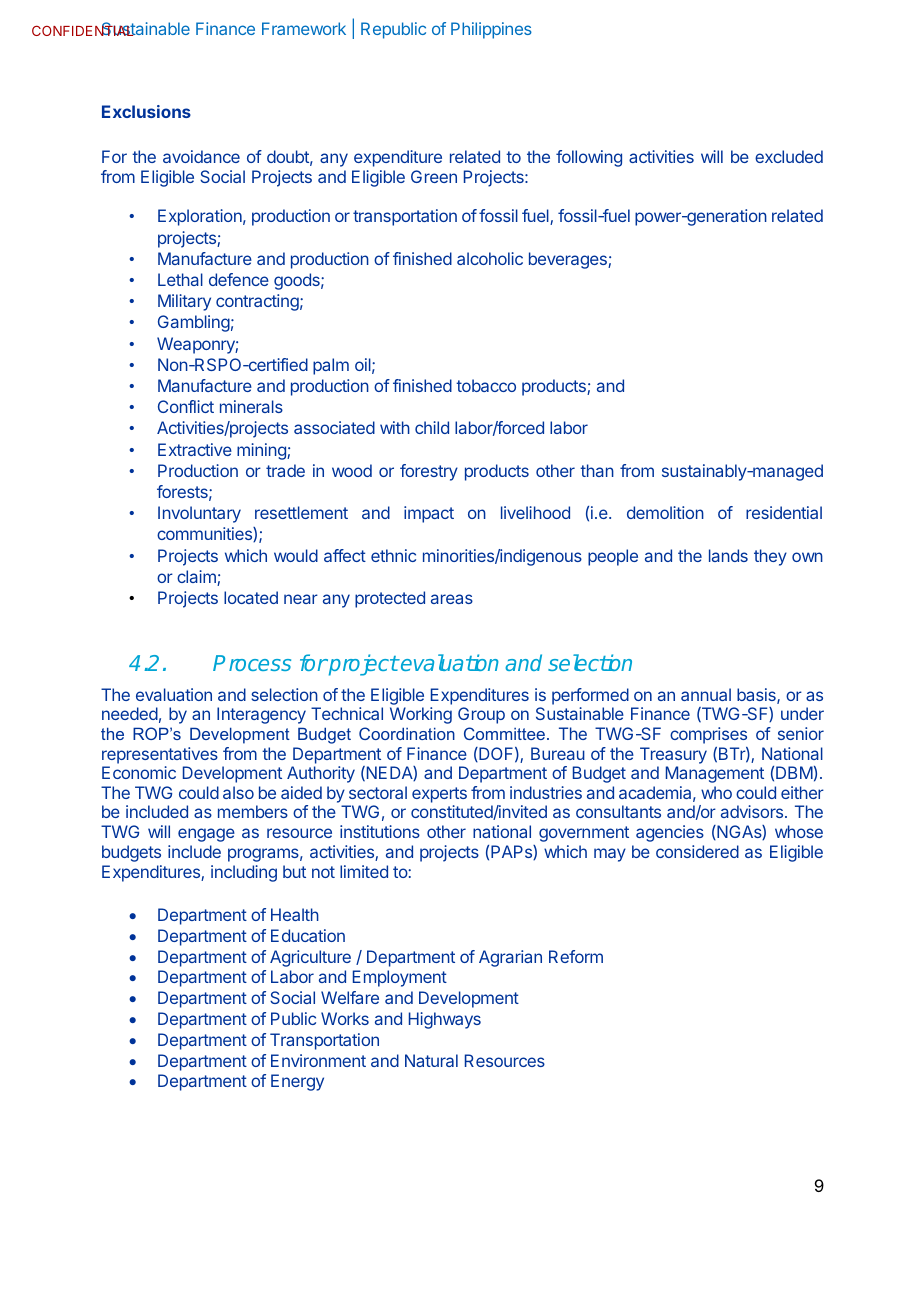 This screenshot has width=924, height=1307. I want to click on excluded, so click(789, 156).
